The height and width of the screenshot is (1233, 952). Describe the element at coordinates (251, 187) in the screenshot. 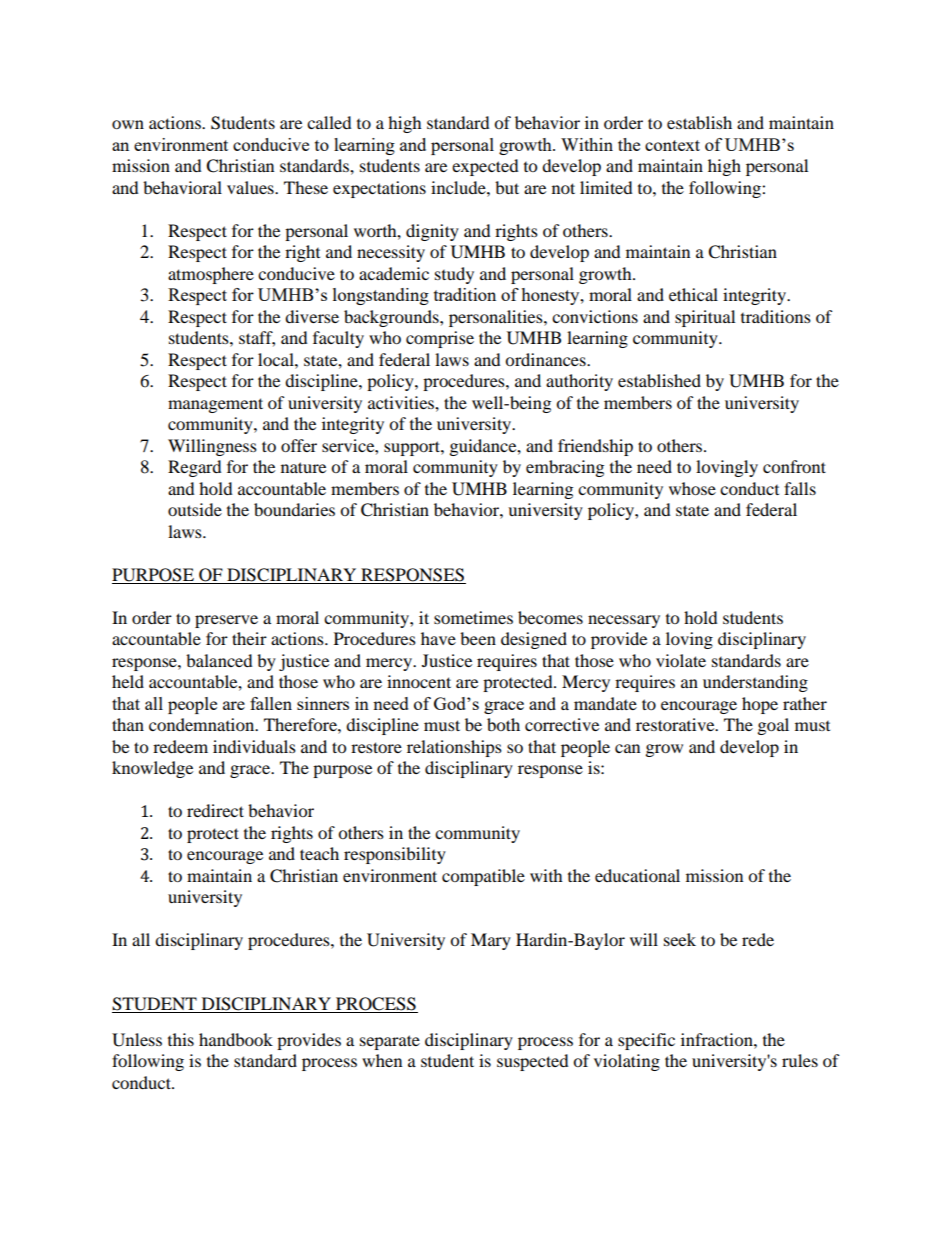

I see `values` at that location.
